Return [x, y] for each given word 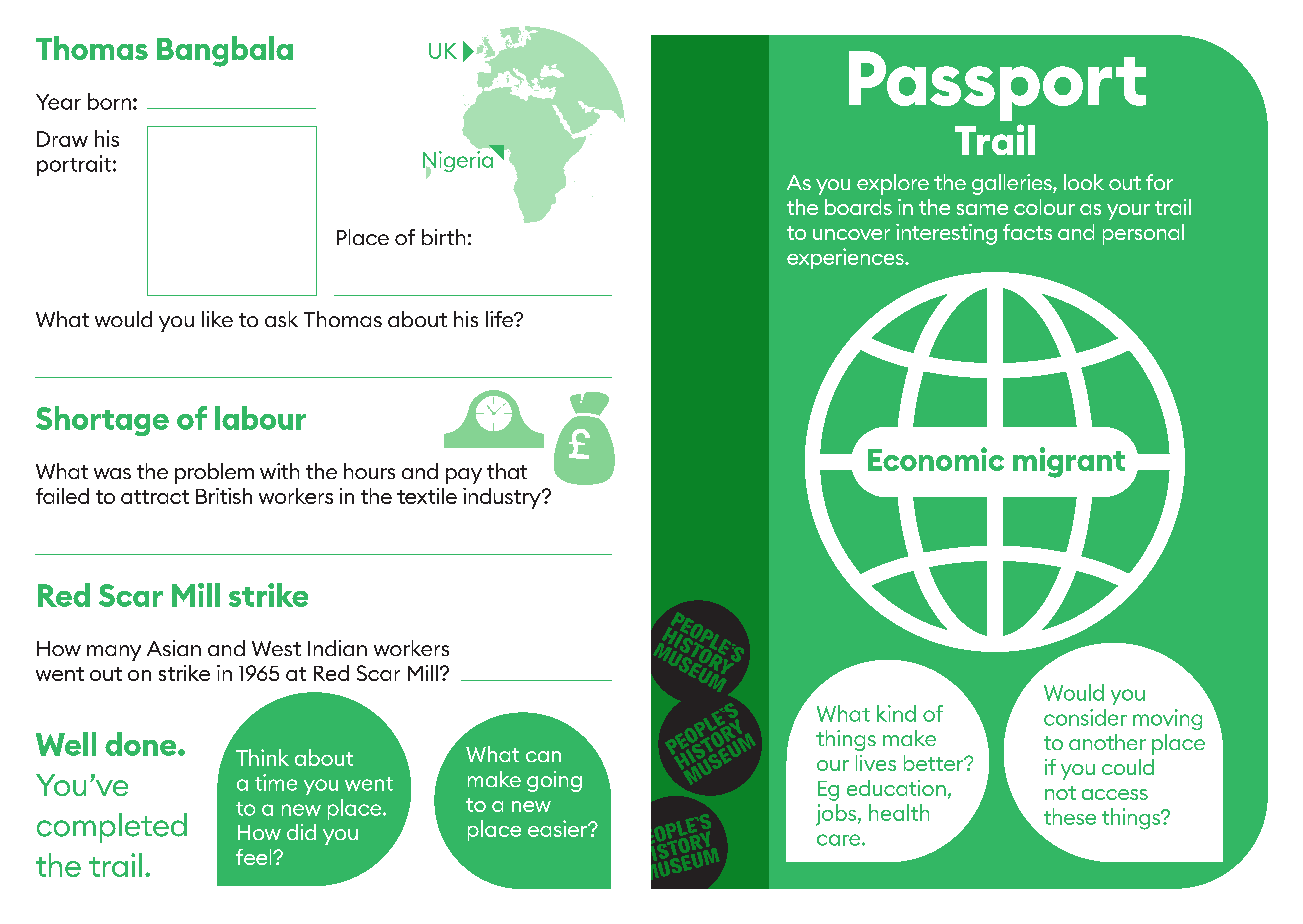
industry [503, 498]
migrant [1069, 462]
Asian [174, 648]
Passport [997, 86]
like [217, 319]
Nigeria [459, 162]
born [109, 101]
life [501, 319]
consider [1085, 717]
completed [112, 828]
